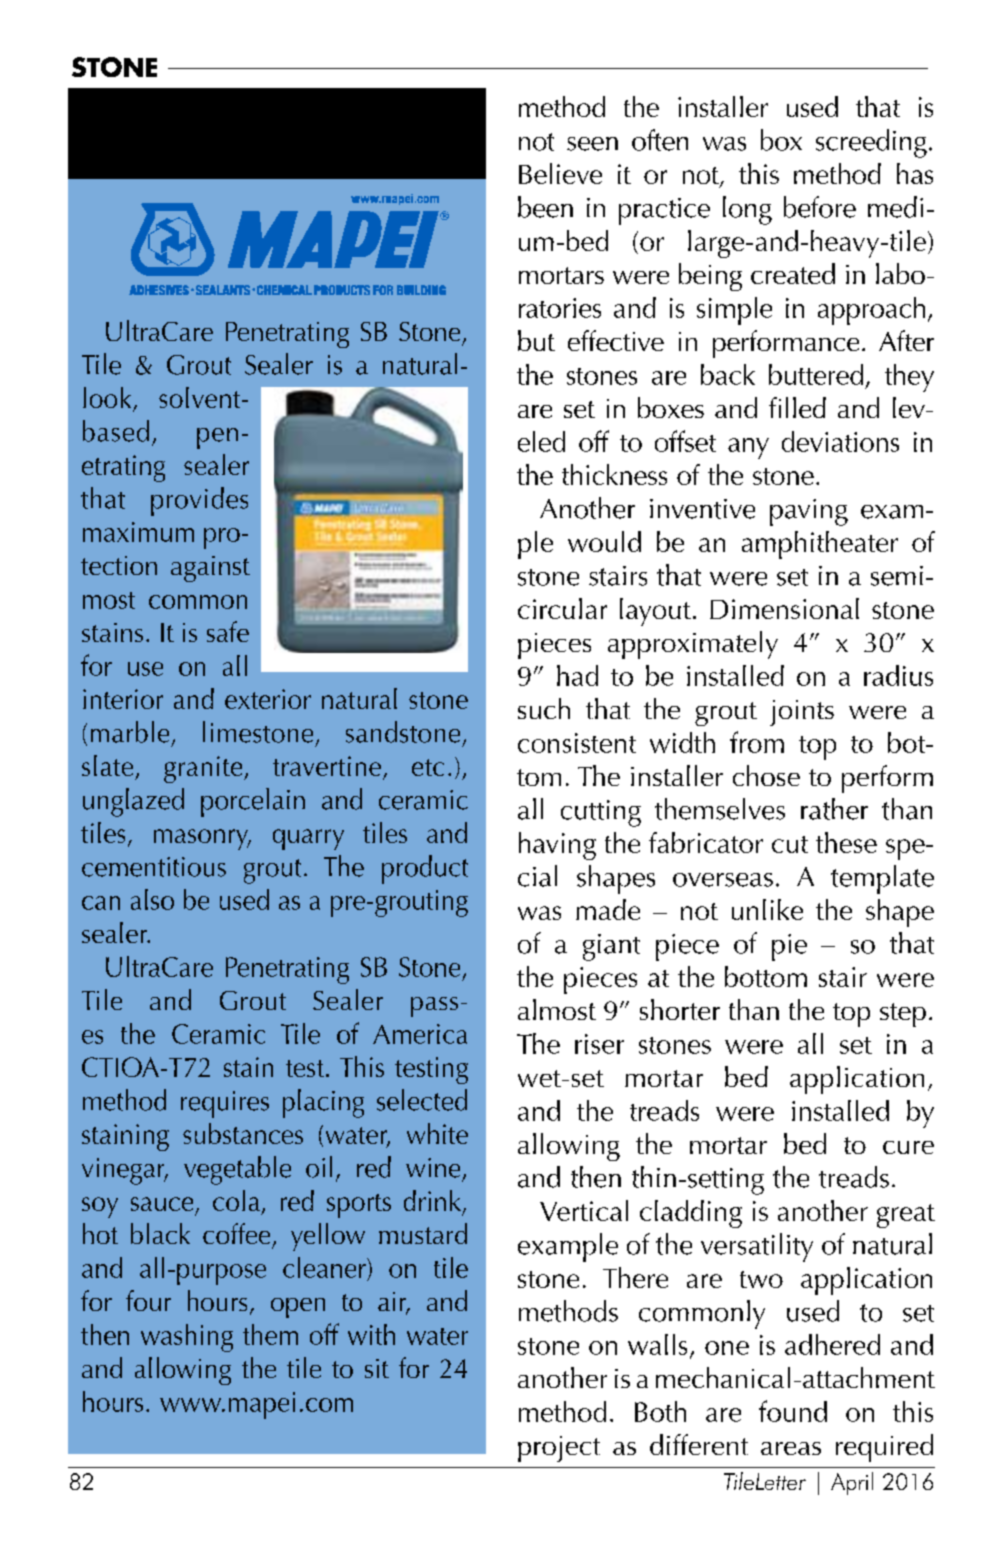  I want to click on America, so click(420, 1034).
